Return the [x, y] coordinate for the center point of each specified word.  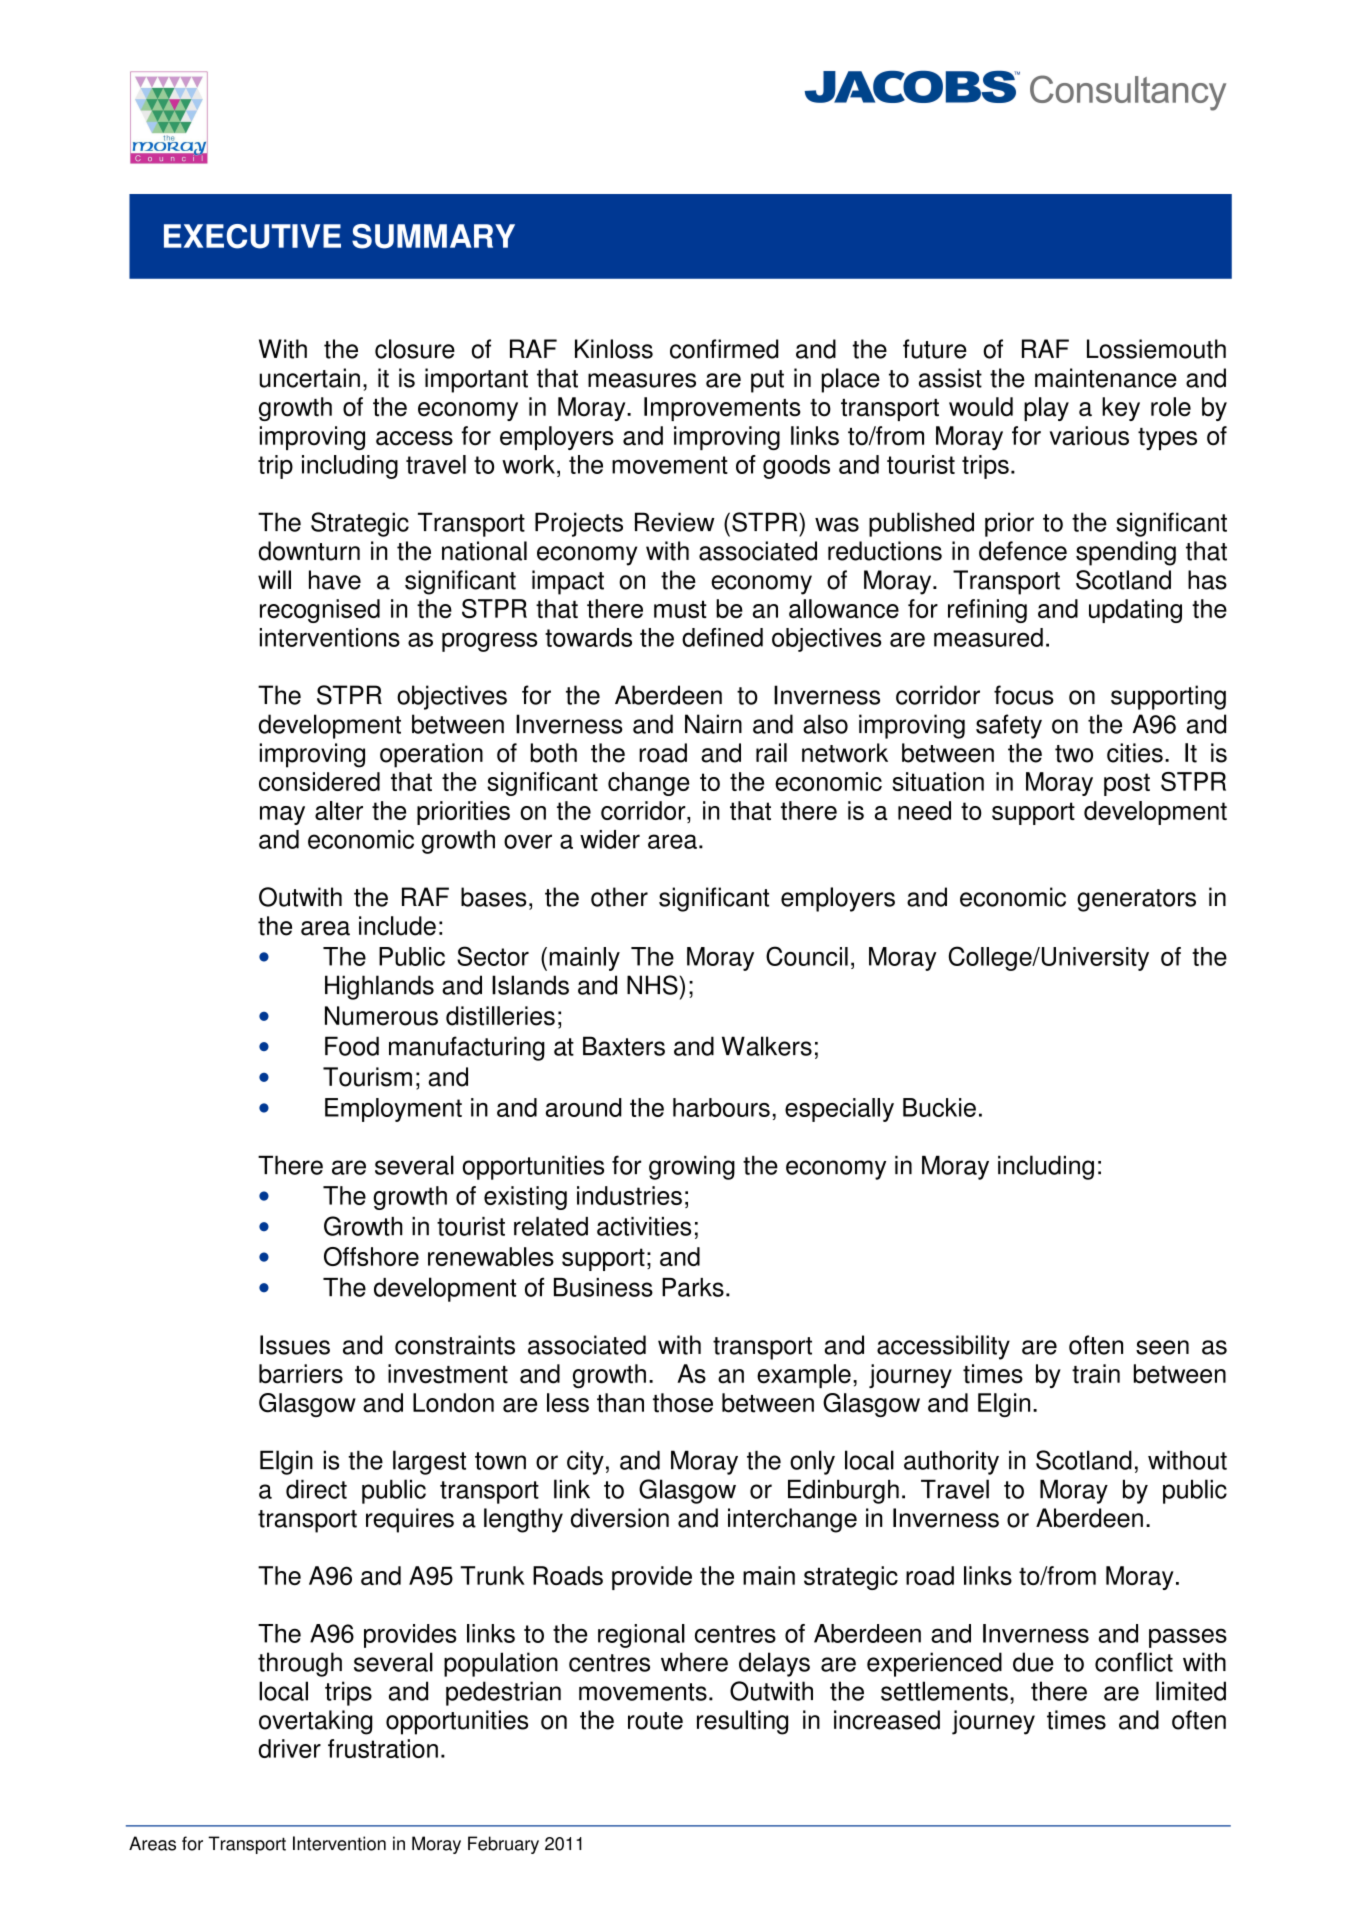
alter [339, 810]
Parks [693, 1287]
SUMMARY [433, 236]
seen [1162, 1347]
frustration [383, 1748]
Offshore [371, 1256]
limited [1191, 1691]
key [1121, 409]
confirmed [724, 349]
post [1127, 784]
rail [771, 753]
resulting [742, 1722]
